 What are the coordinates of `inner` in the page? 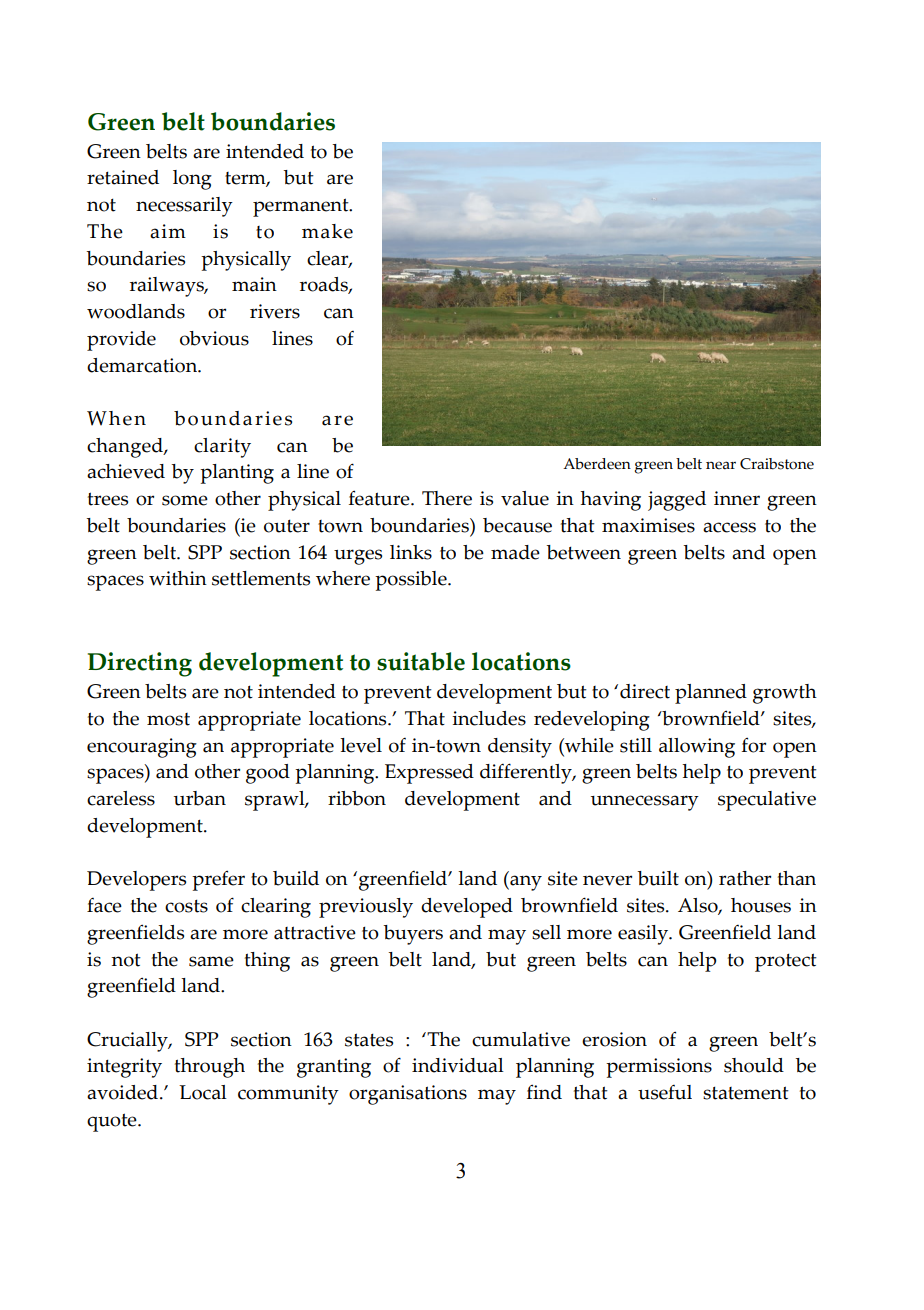 It's located at (737, 498).
